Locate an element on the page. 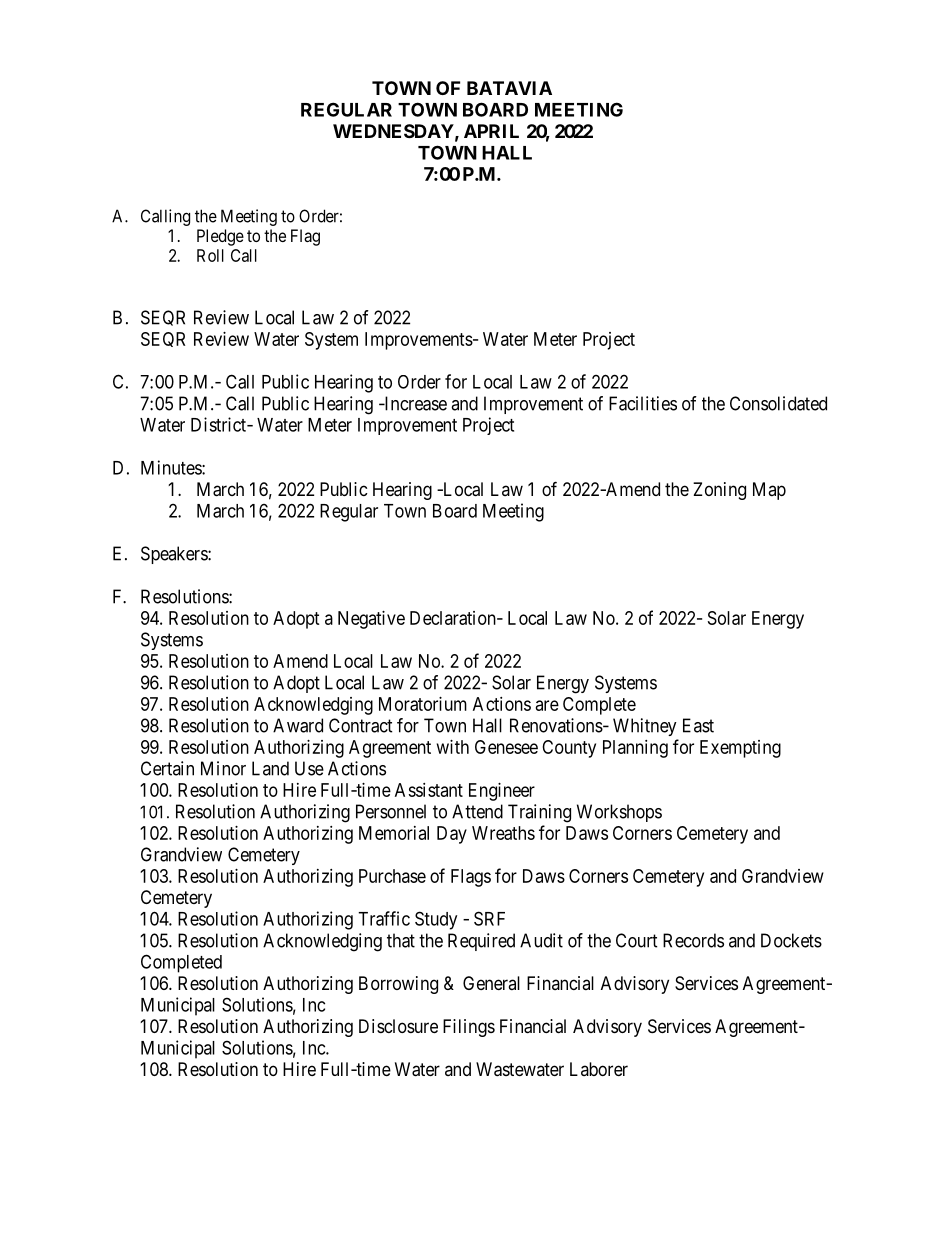  Negative is located at coordinates (371, 620).
